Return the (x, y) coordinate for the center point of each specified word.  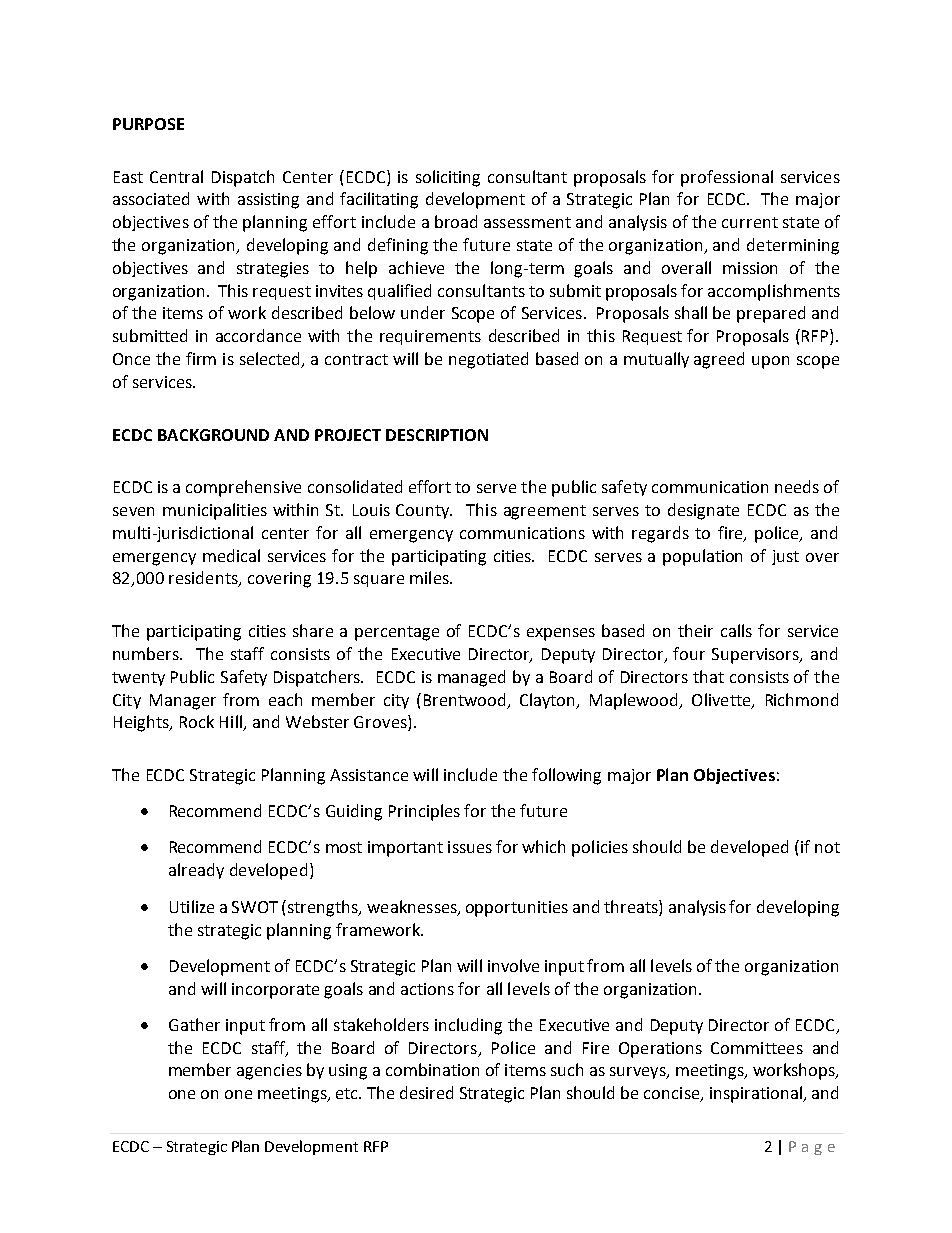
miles (430, 577)
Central (176, 176)
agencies (269, 1072)
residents (204, 579)
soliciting (448, 178)
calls (736, 630)
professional (727, 178)
